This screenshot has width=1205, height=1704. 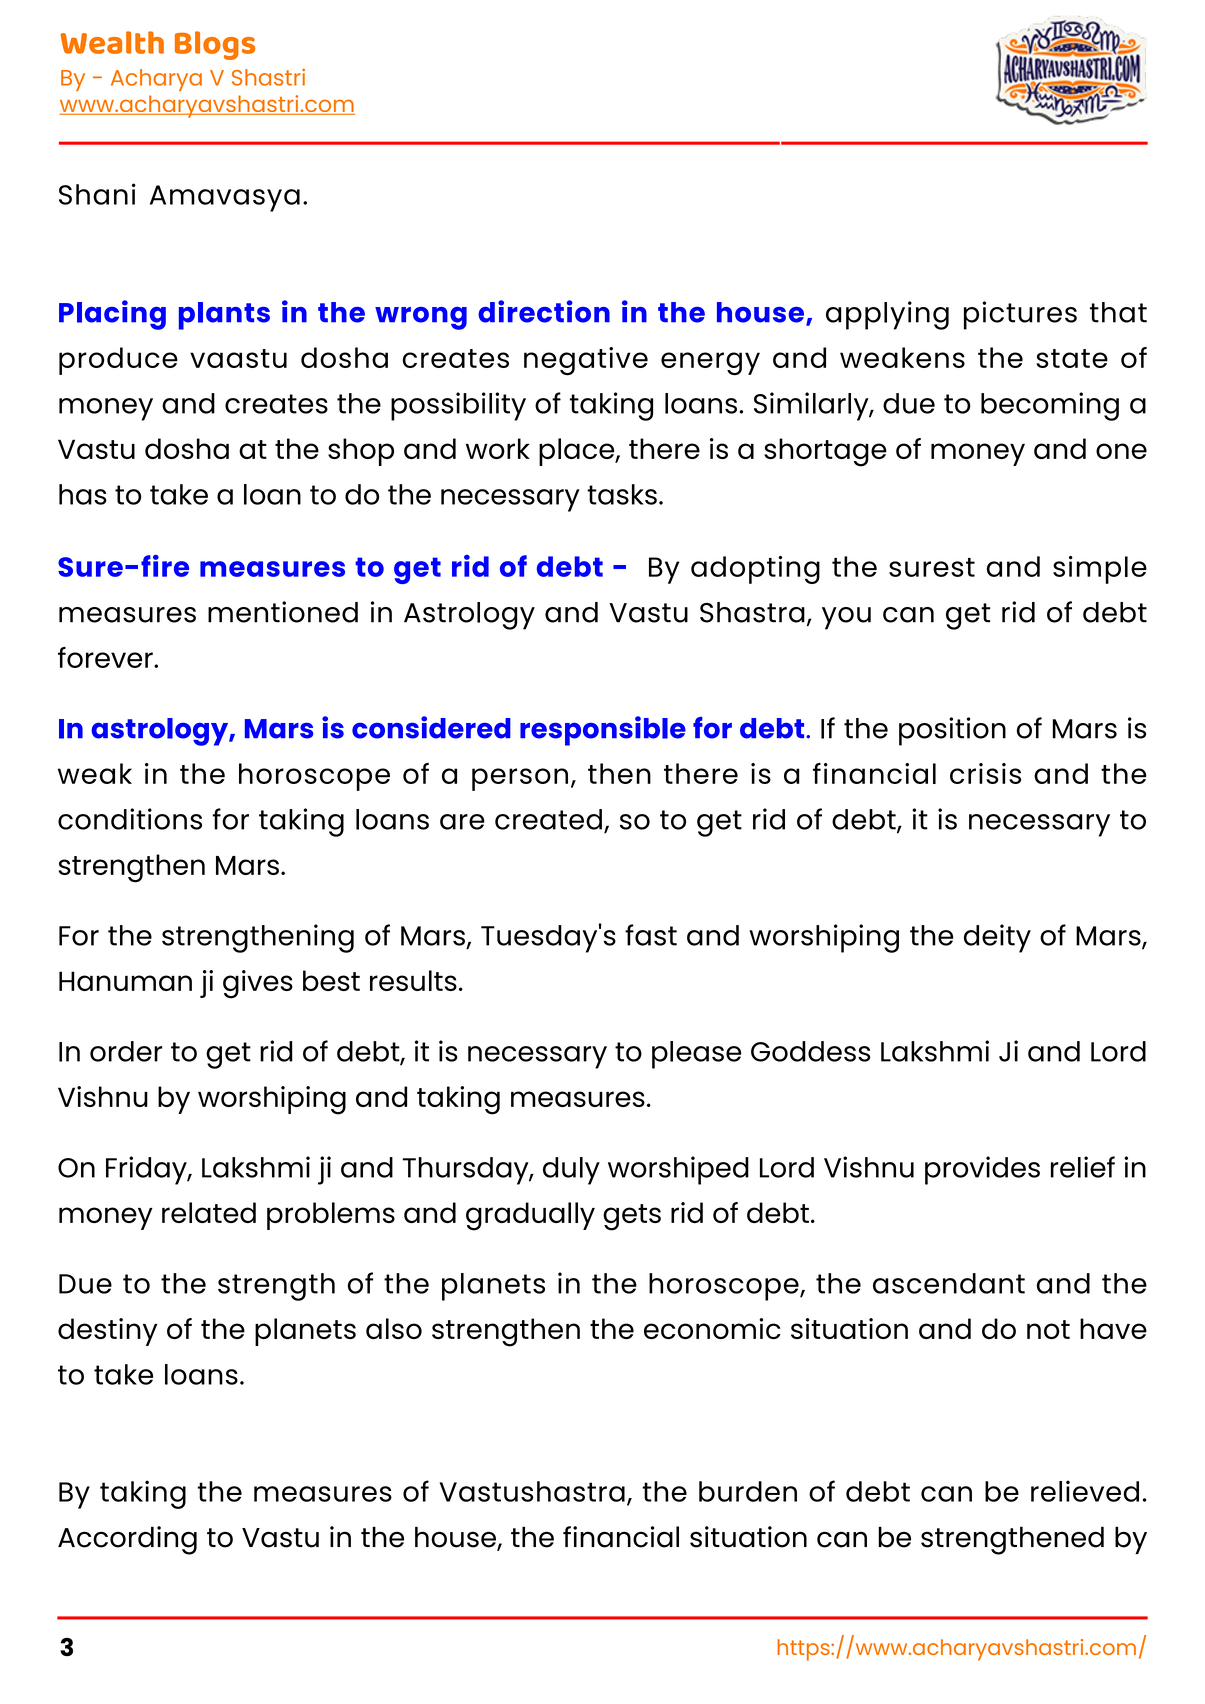 I want to click on relieved, so click(x=1085, y=1491).
